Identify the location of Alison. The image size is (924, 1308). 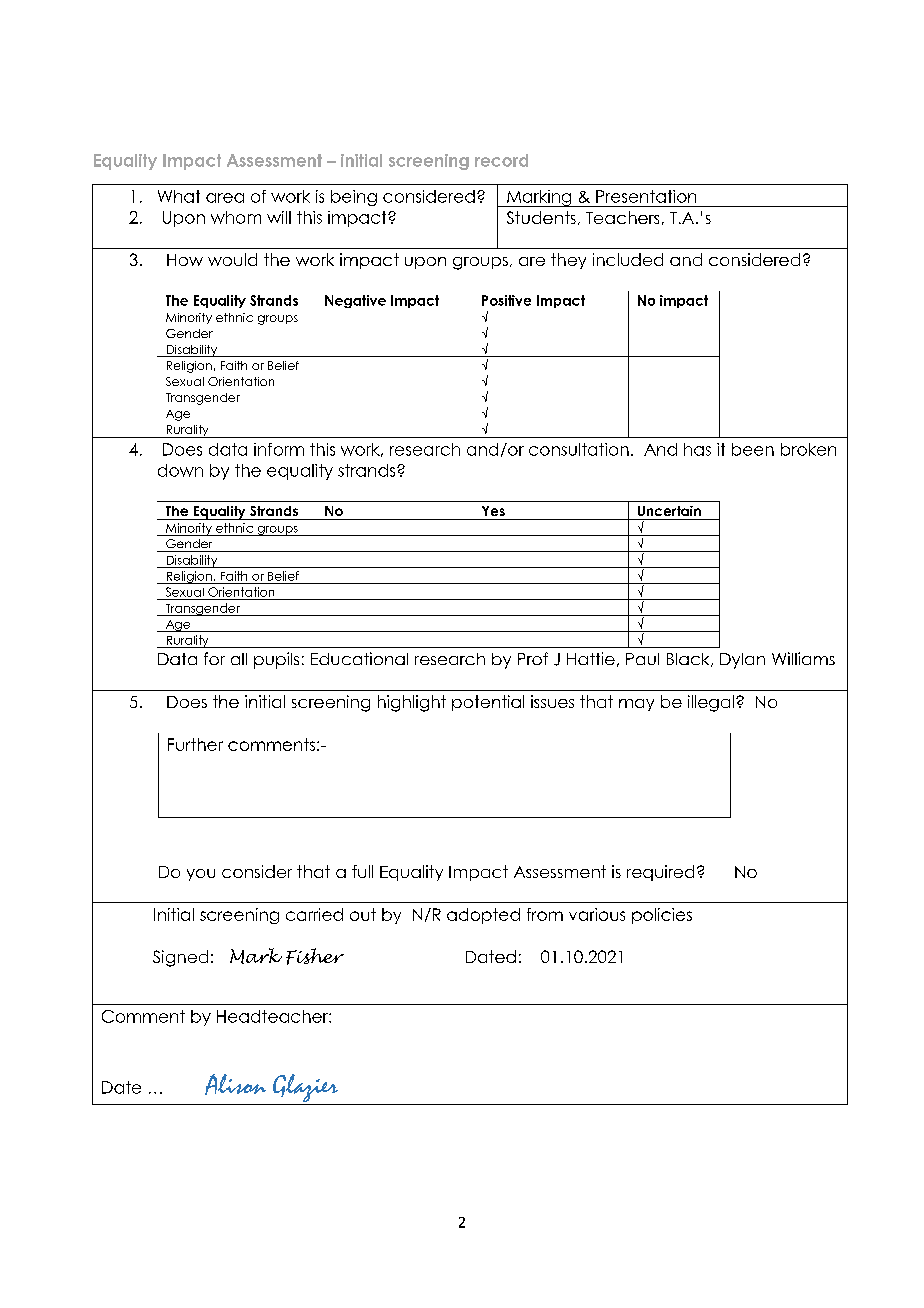
(235, 1084).
